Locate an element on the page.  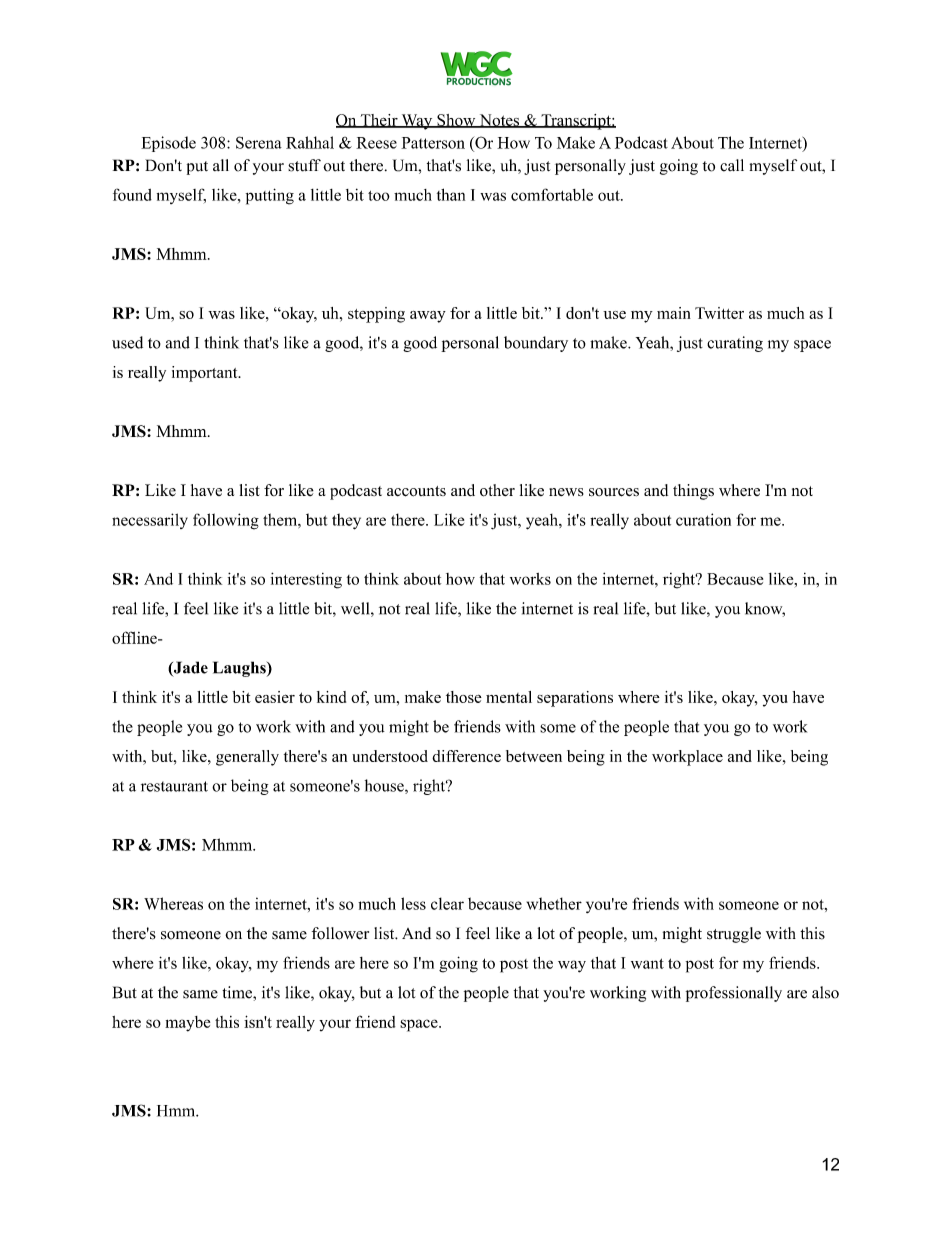
those is located at coordinates (464, 697).
